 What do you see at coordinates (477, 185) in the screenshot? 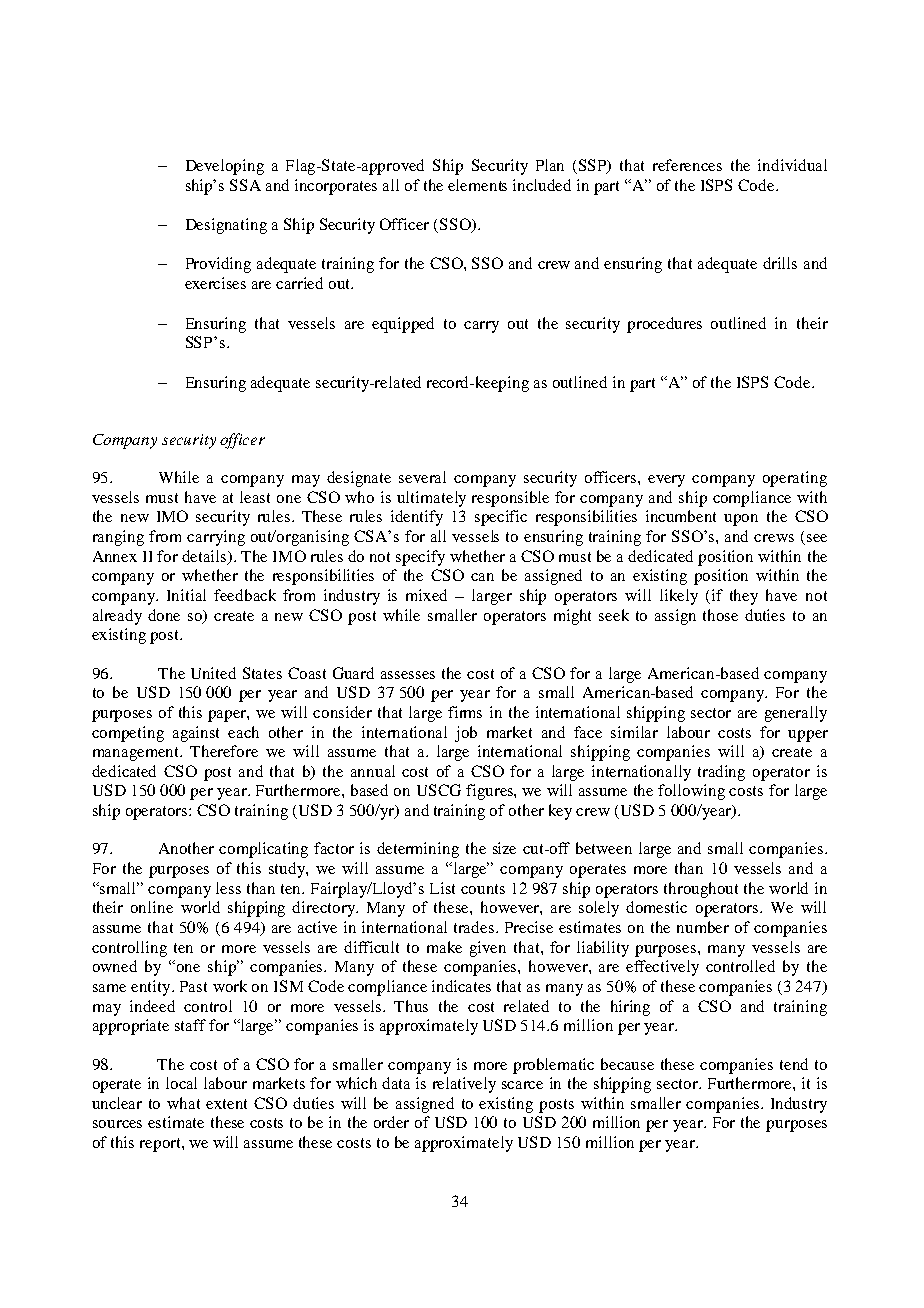
I see `elements` at bounding box center [477, 185].
